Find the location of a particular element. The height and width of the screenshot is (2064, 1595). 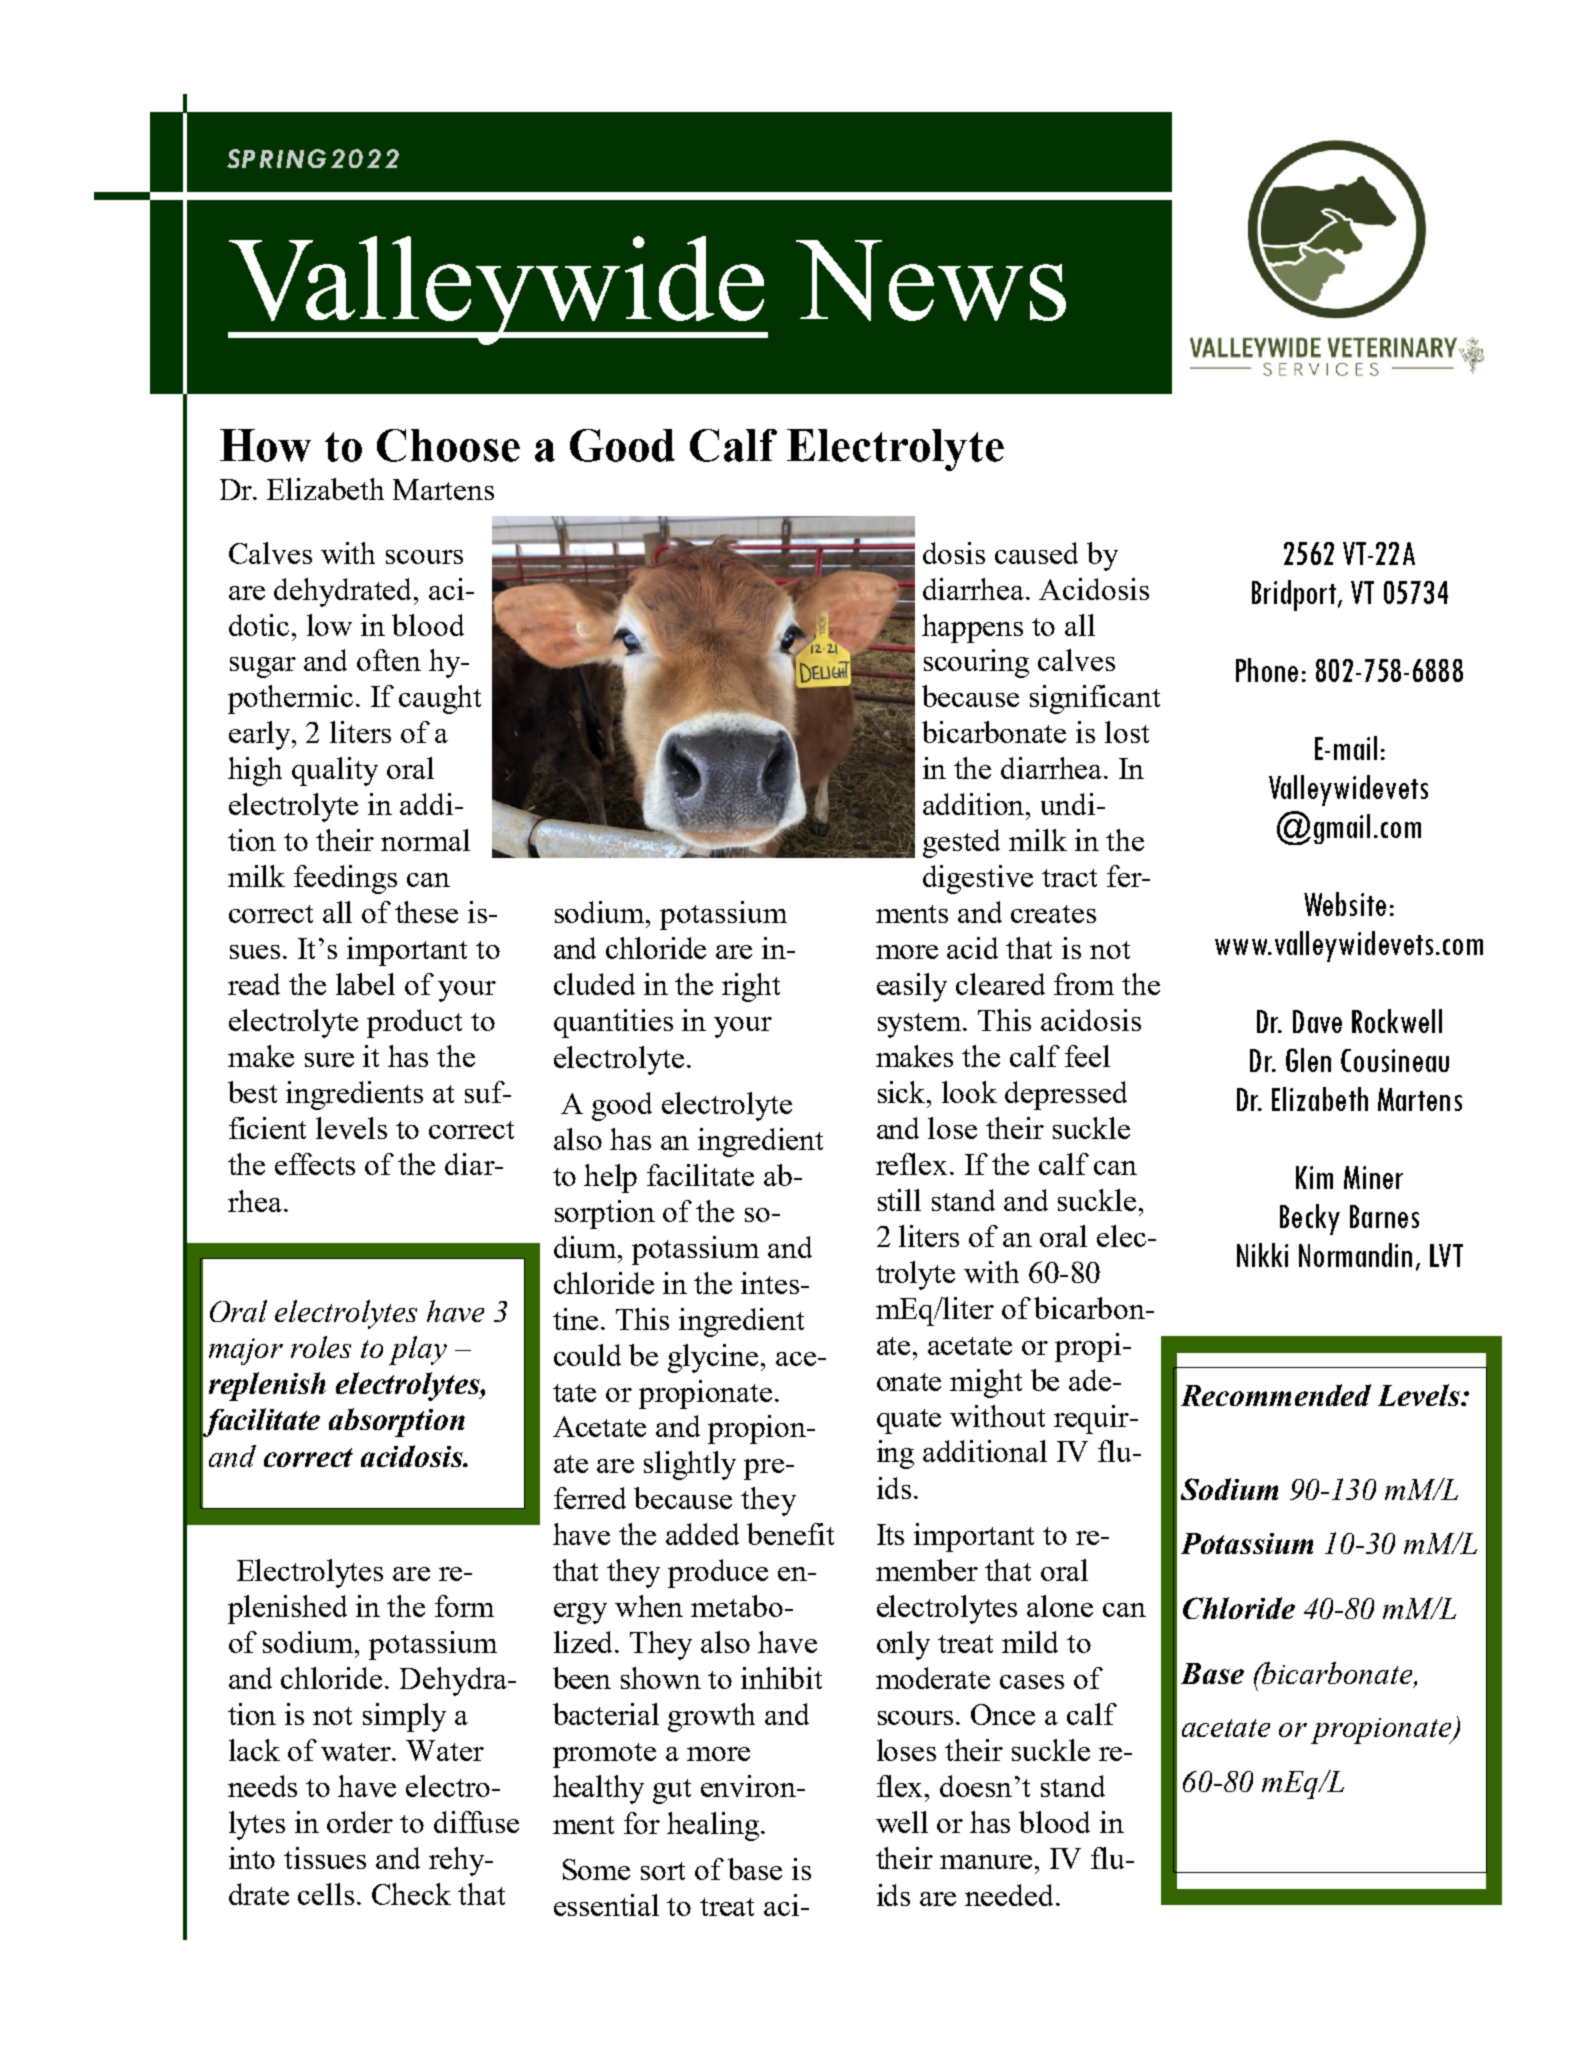

needed is located at coordinates (1011, 1895).
